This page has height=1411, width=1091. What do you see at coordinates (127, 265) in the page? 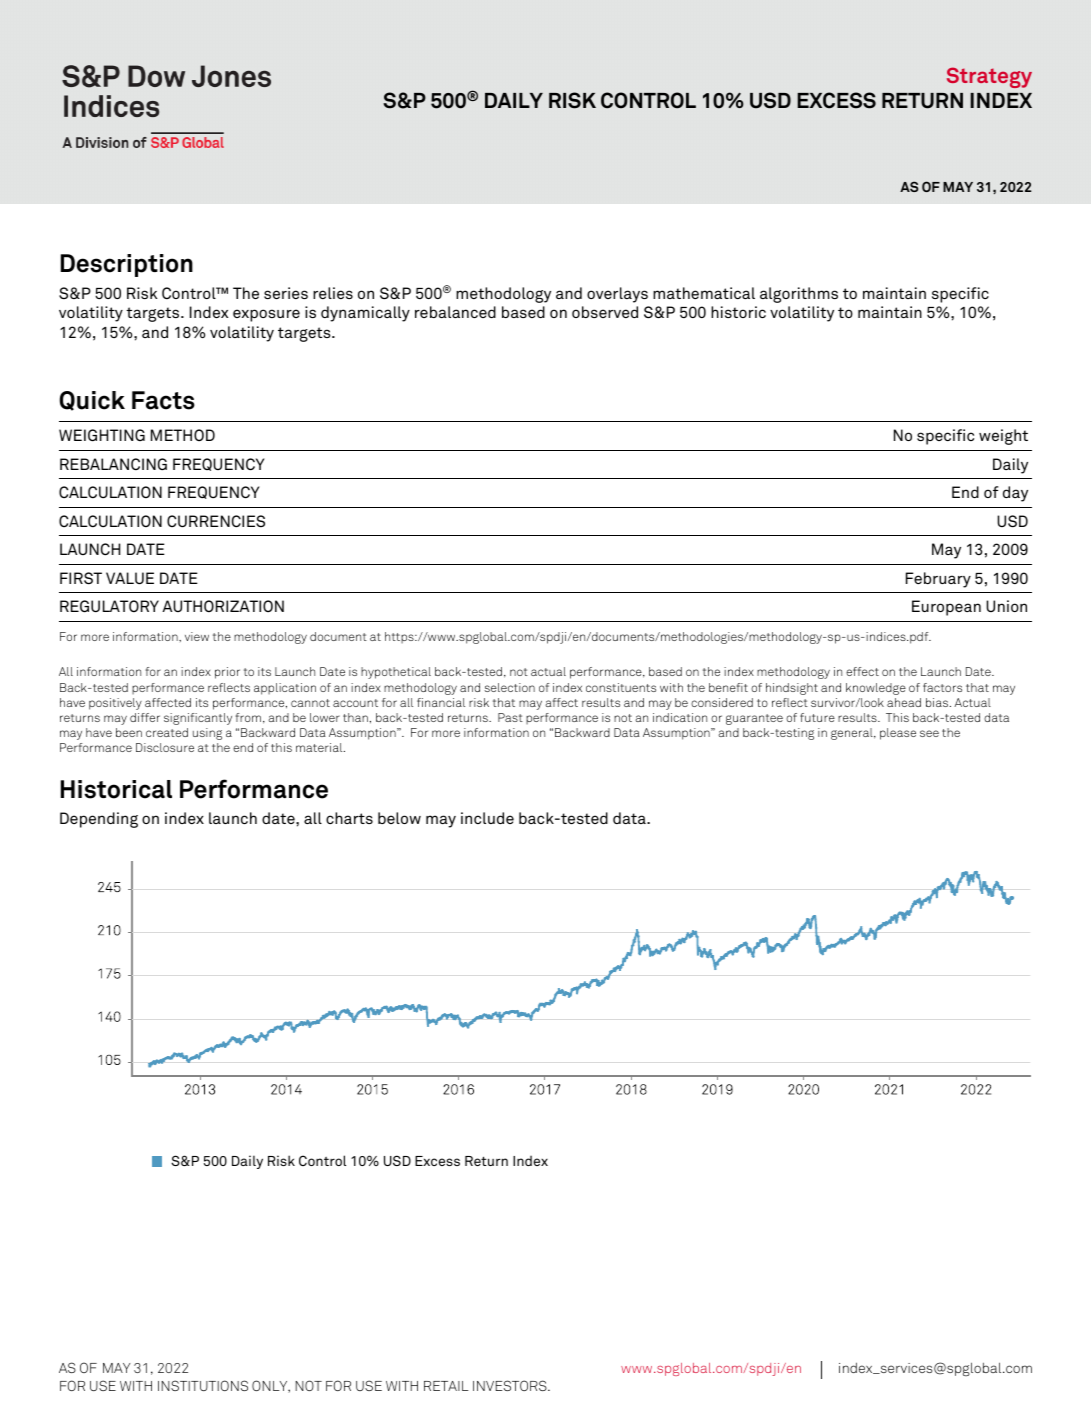
I see `Description` at bounding box center [127, 265].
